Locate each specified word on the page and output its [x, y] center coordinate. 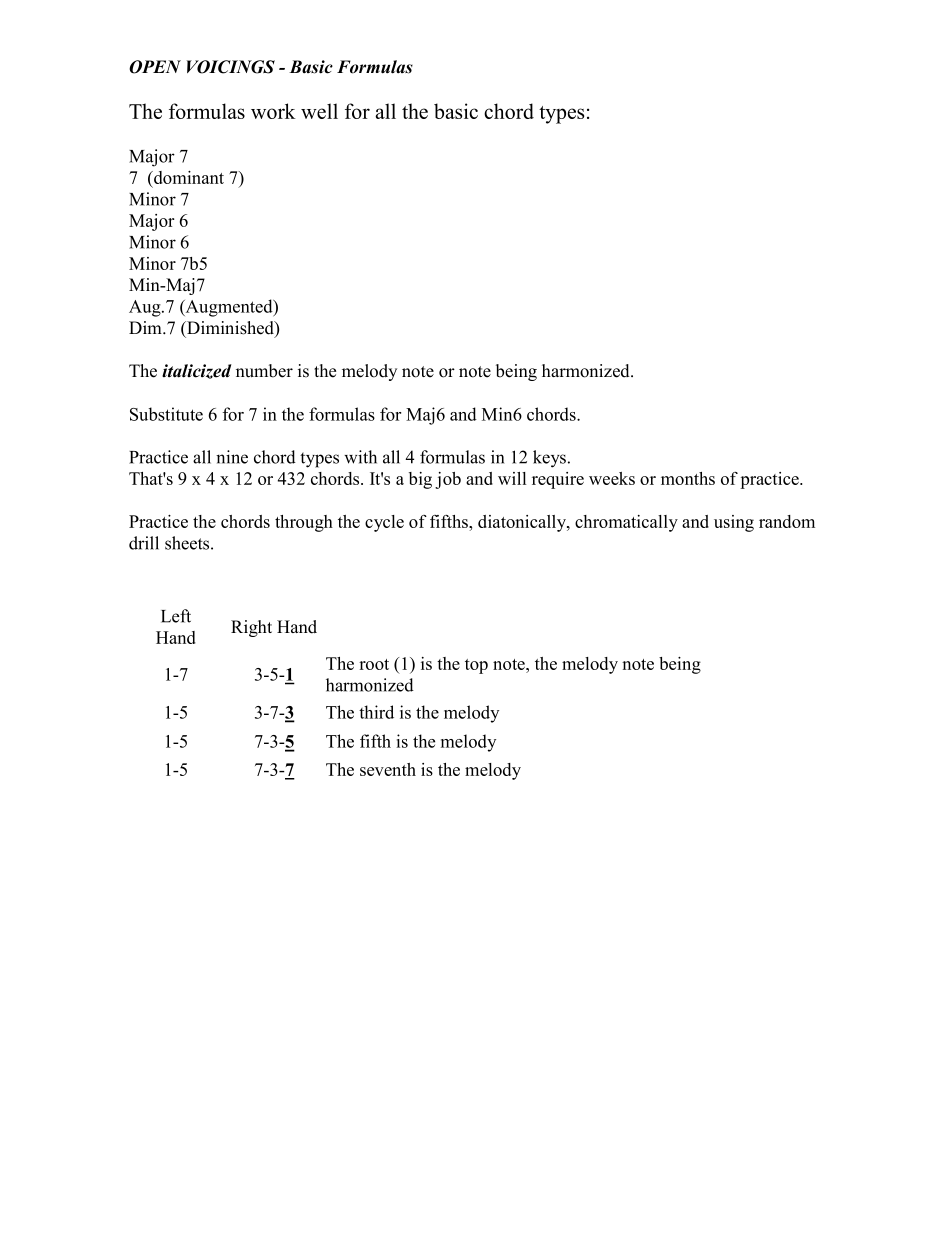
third [376, 712]
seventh [388, 769]
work [273, 111]
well [319, 111]
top [476, 666]
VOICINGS [231, 67]
